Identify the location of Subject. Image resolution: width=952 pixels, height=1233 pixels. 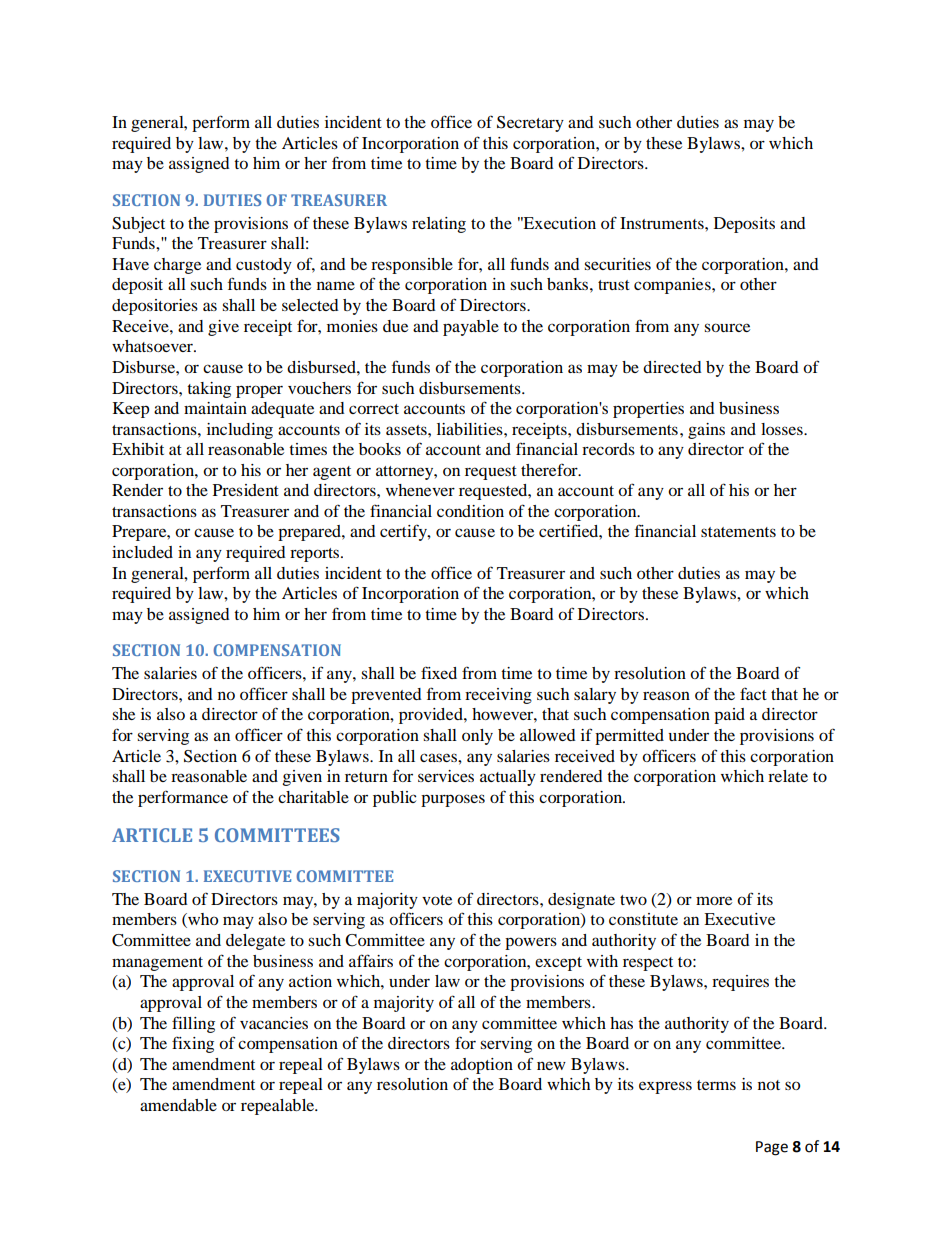
(138, 225).
